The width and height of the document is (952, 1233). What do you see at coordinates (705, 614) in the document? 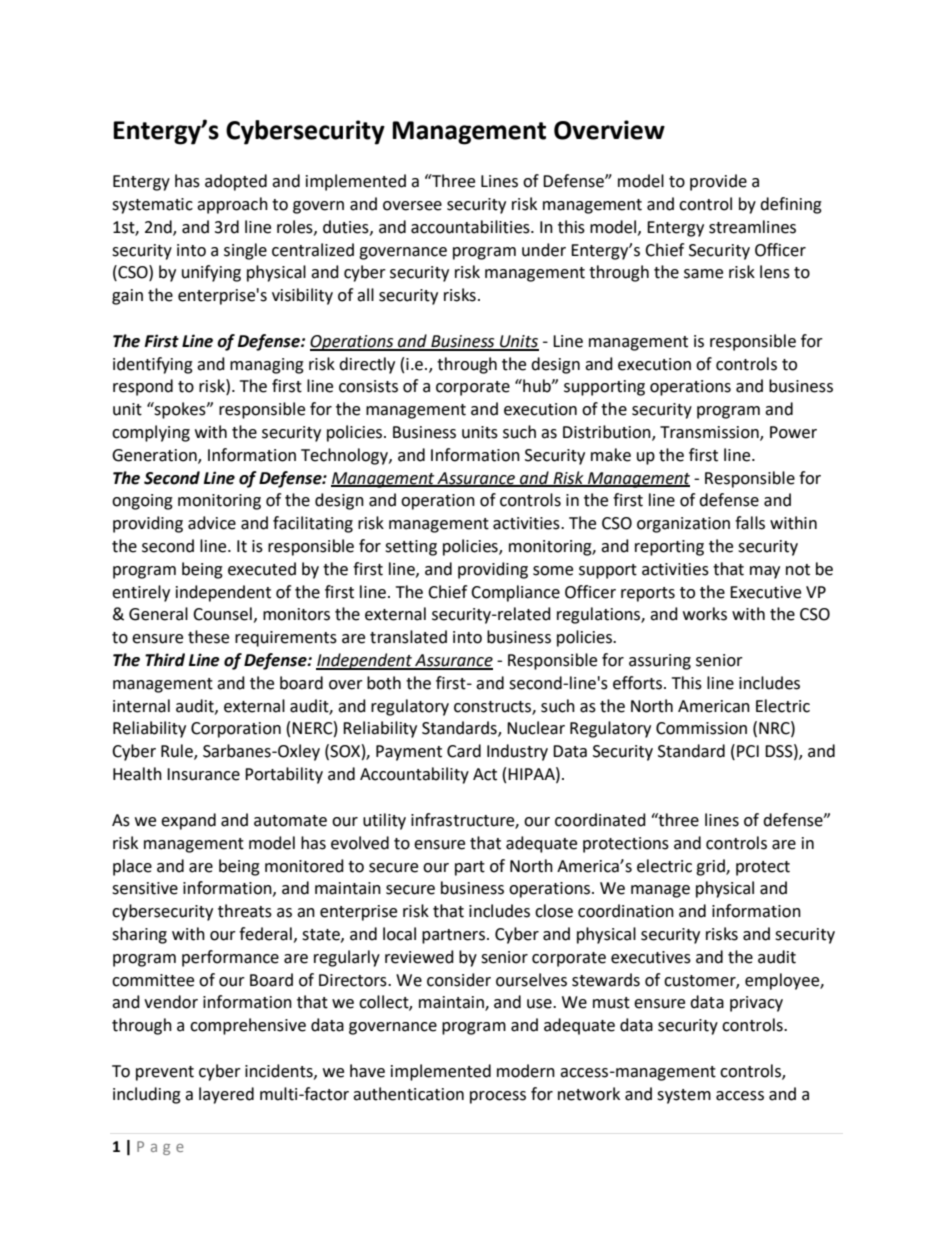
I see `works` at bounding box center [705, 614].
